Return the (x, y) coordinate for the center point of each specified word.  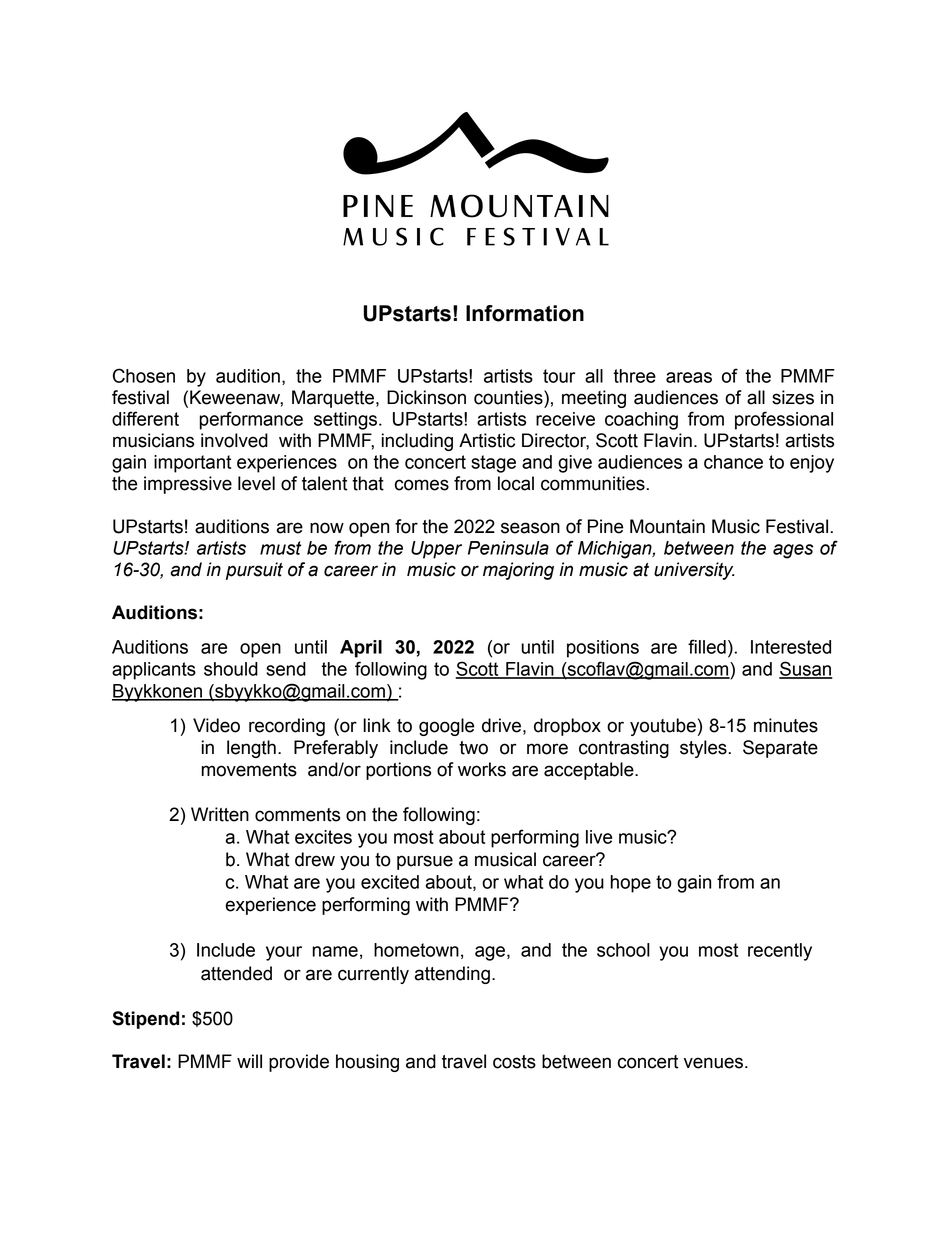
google (446, 727)
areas (689, 377)
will (249, 1061)
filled (707, 646)
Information (525, 313)
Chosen (144, 375)
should (231, 669)
